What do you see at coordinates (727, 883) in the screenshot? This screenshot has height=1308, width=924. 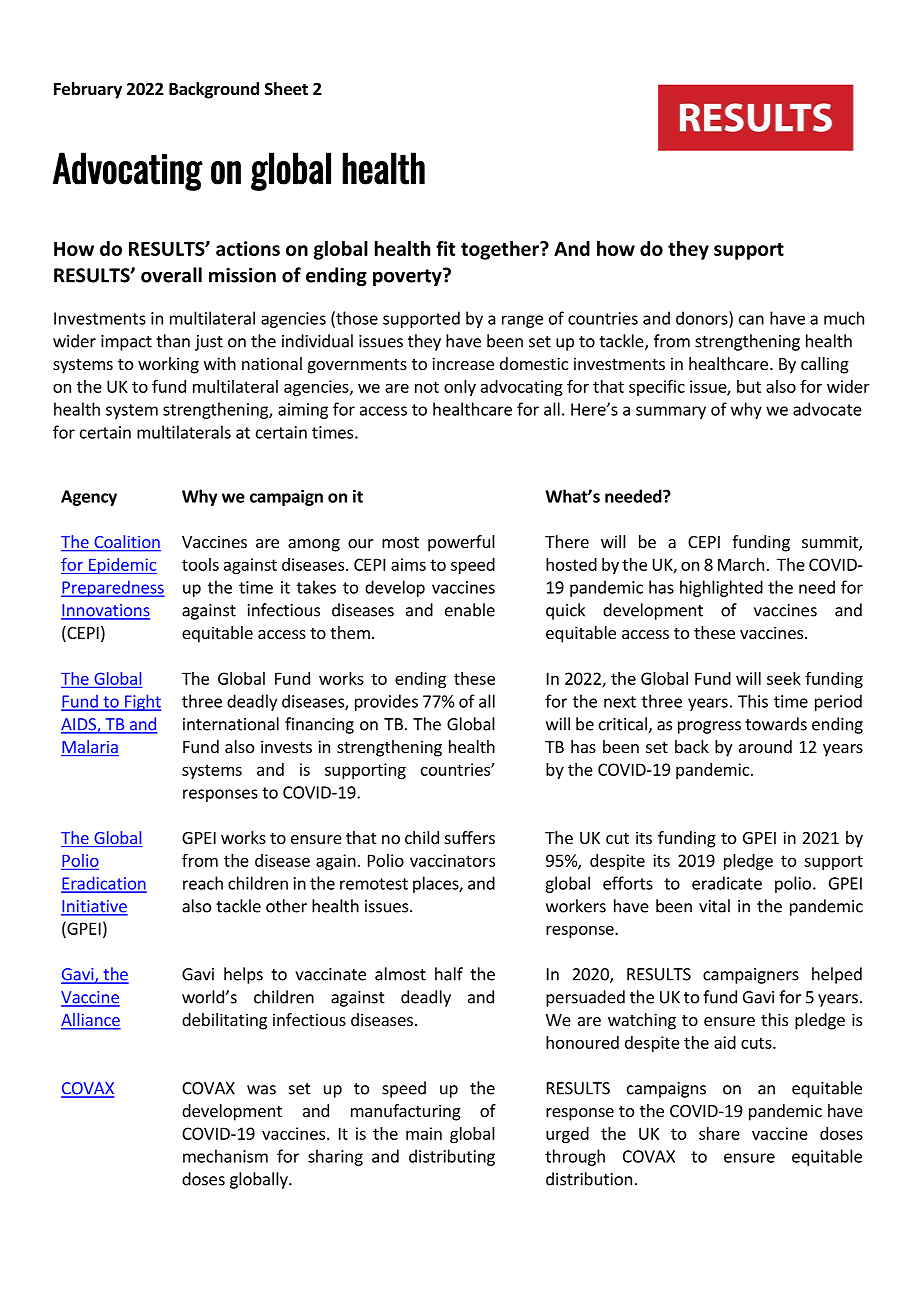 I see `eradicate` at bounding box center [727, 883].
